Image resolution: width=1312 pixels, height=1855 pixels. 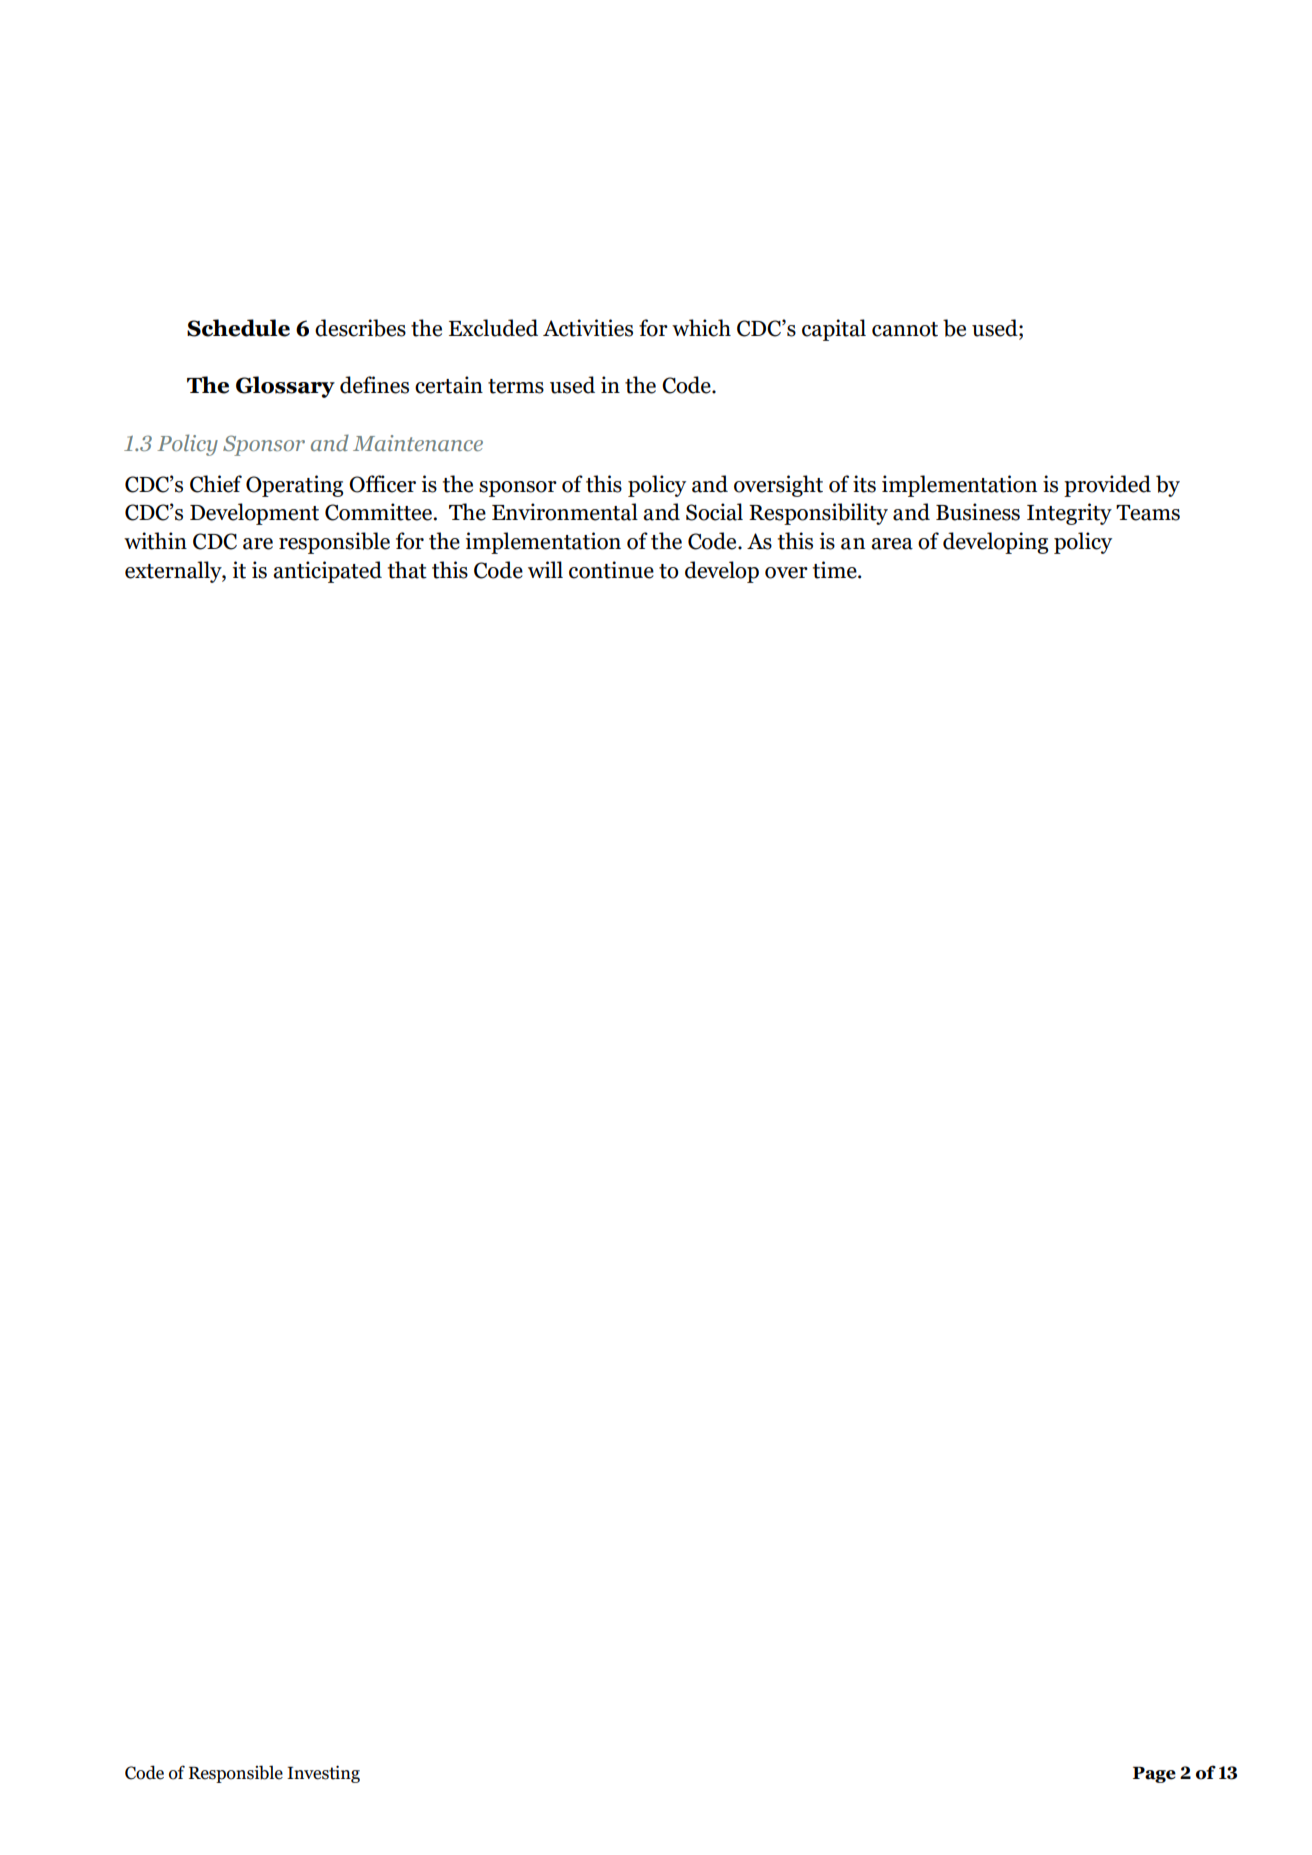 What do you see at coordinates (905, 329) in the screenshot?
I see `cannot` at bounding box center [905, 329].
